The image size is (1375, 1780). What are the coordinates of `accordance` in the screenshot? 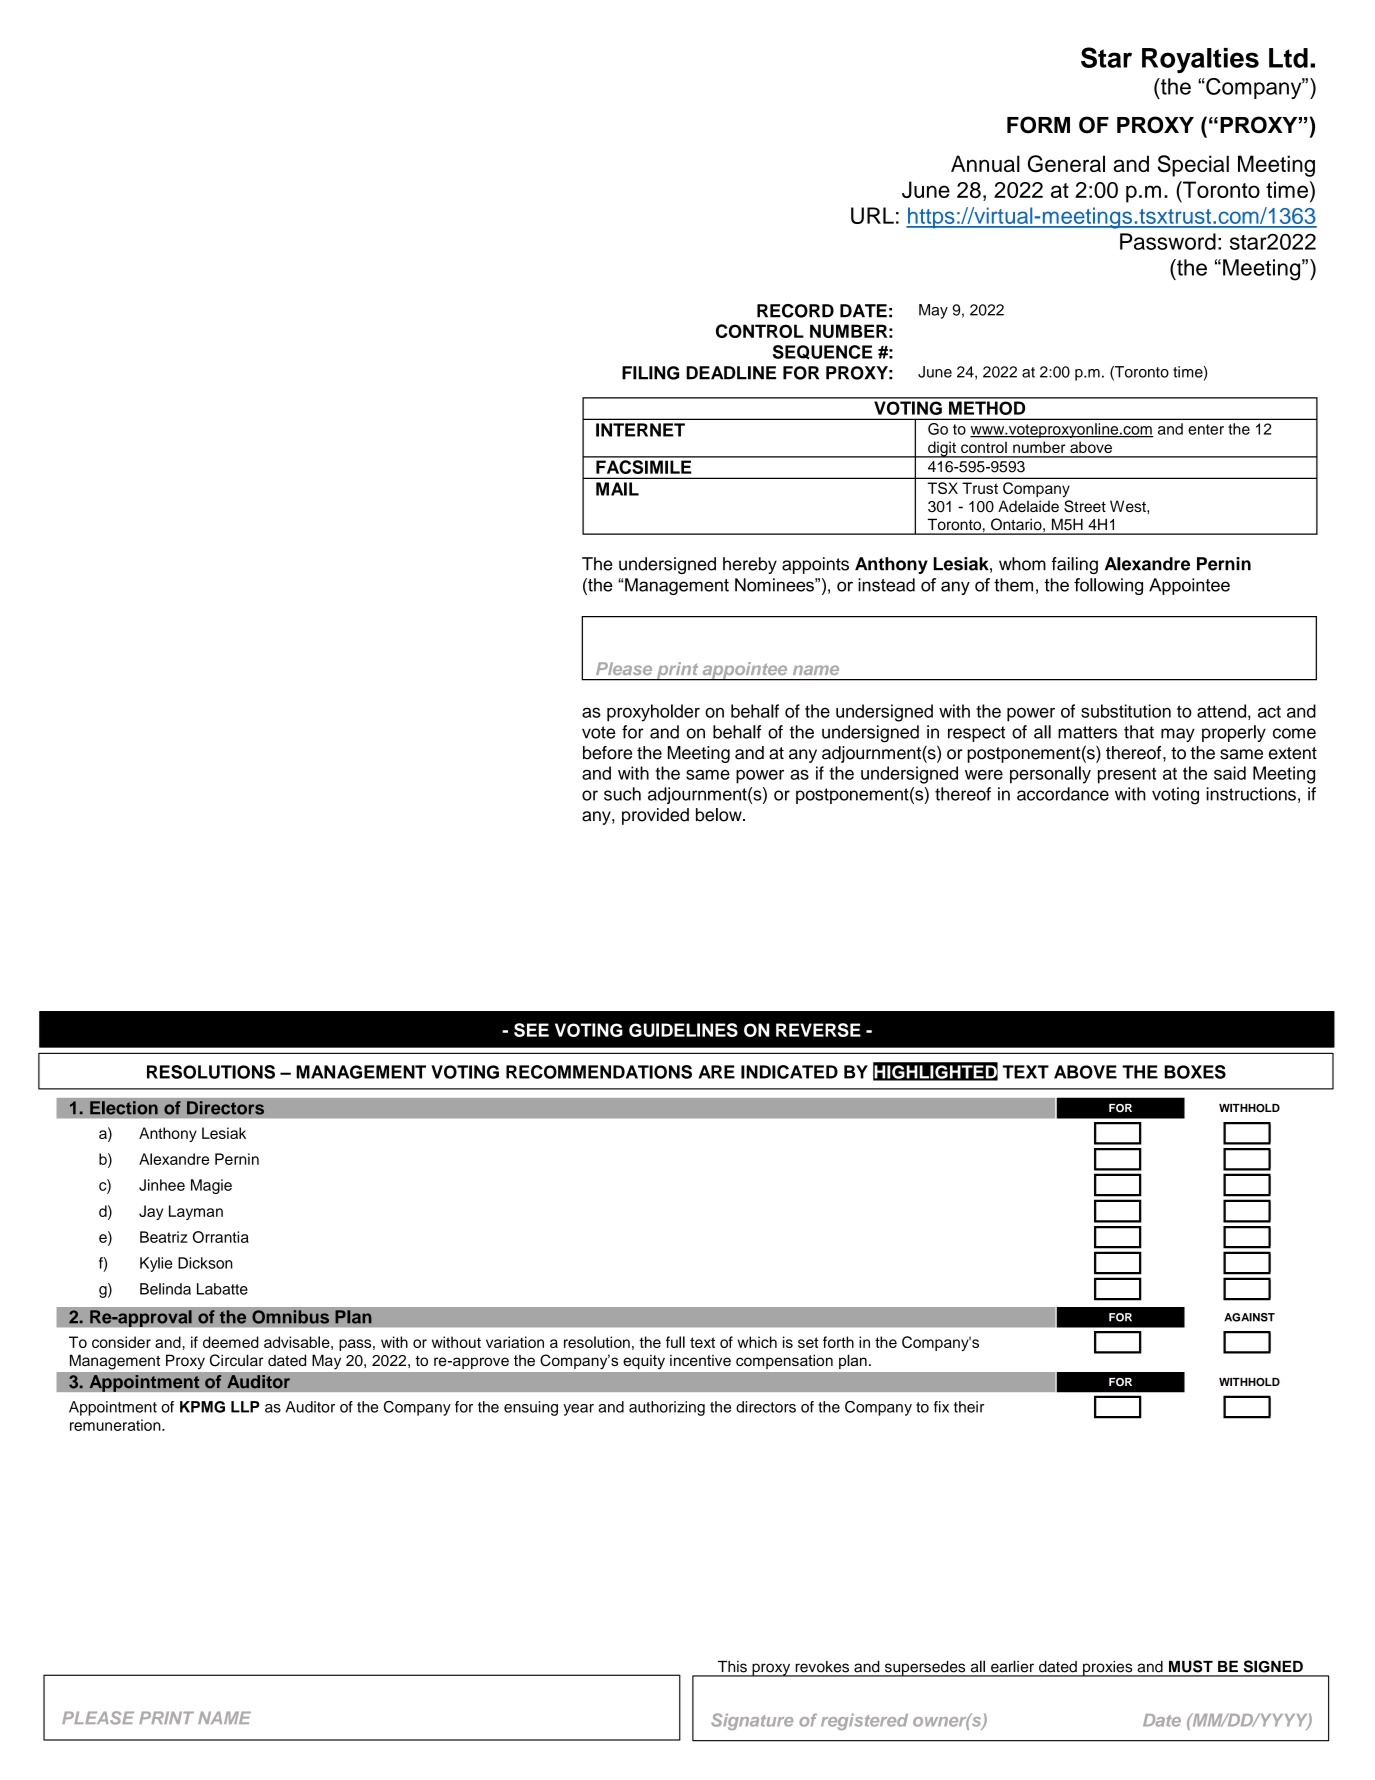 It's located at (1063, 794).
